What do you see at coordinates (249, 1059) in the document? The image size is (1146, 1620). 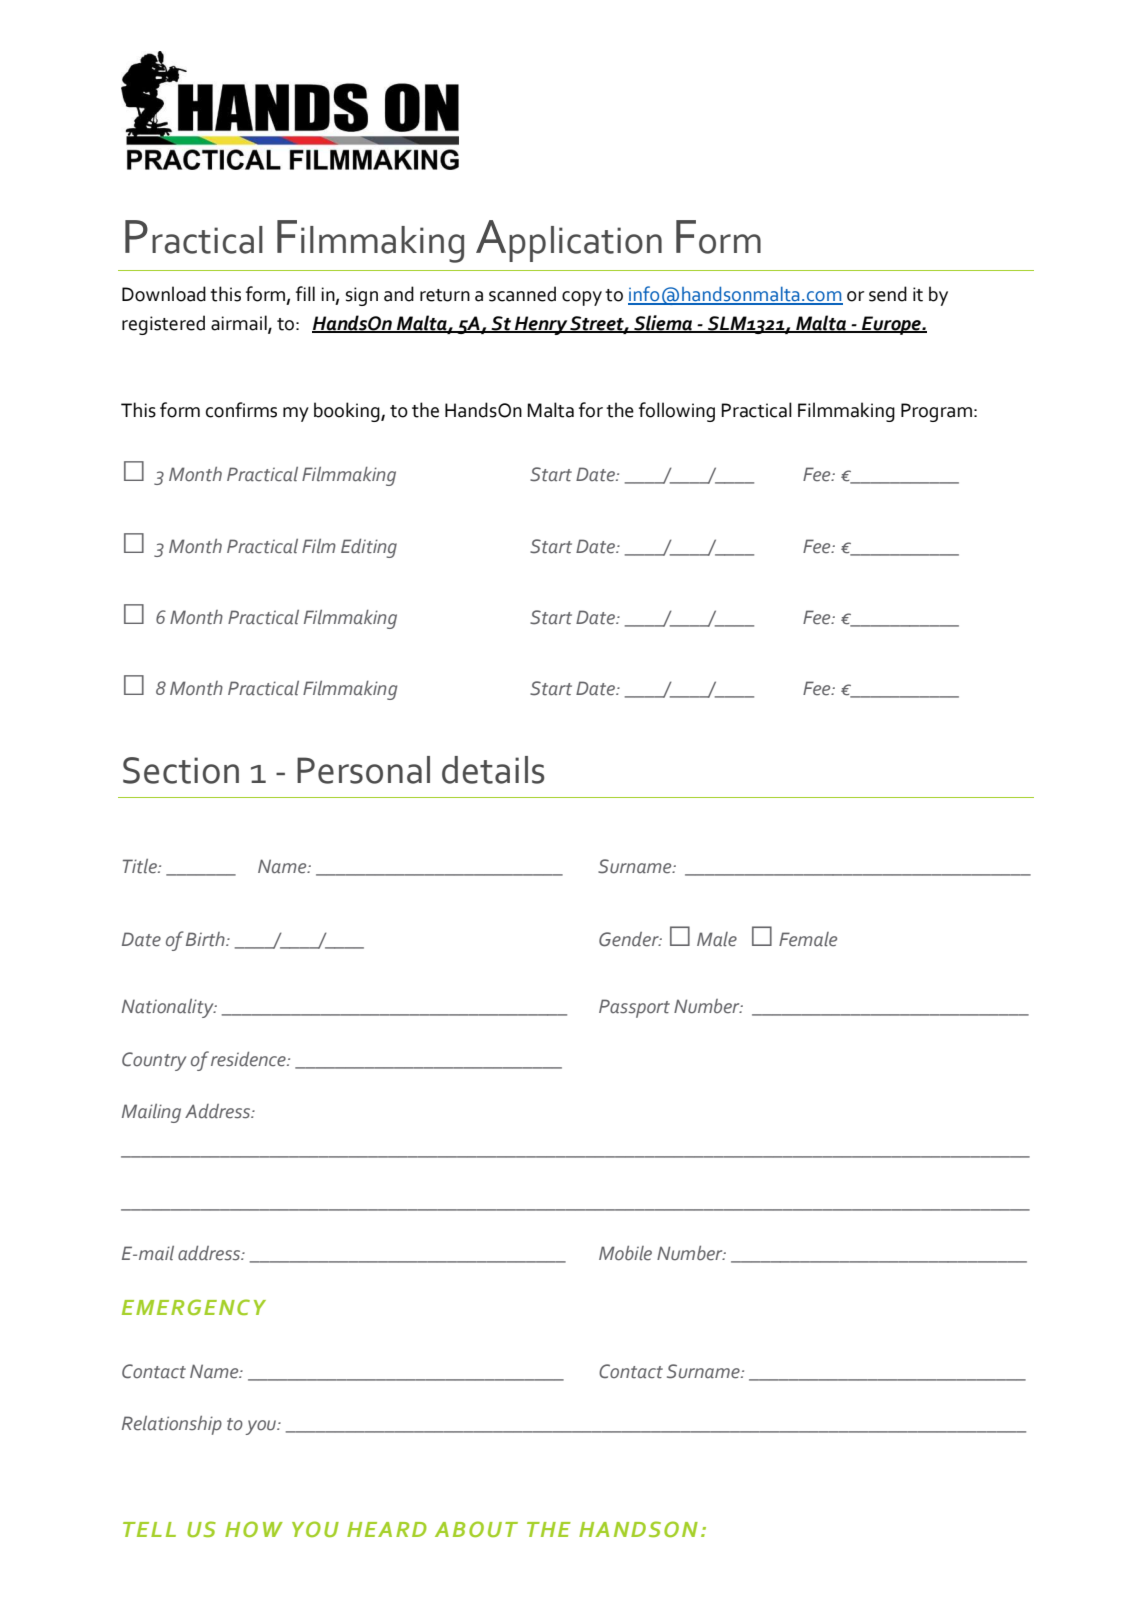 I see `residence` at bounding box center [249, 1059].
